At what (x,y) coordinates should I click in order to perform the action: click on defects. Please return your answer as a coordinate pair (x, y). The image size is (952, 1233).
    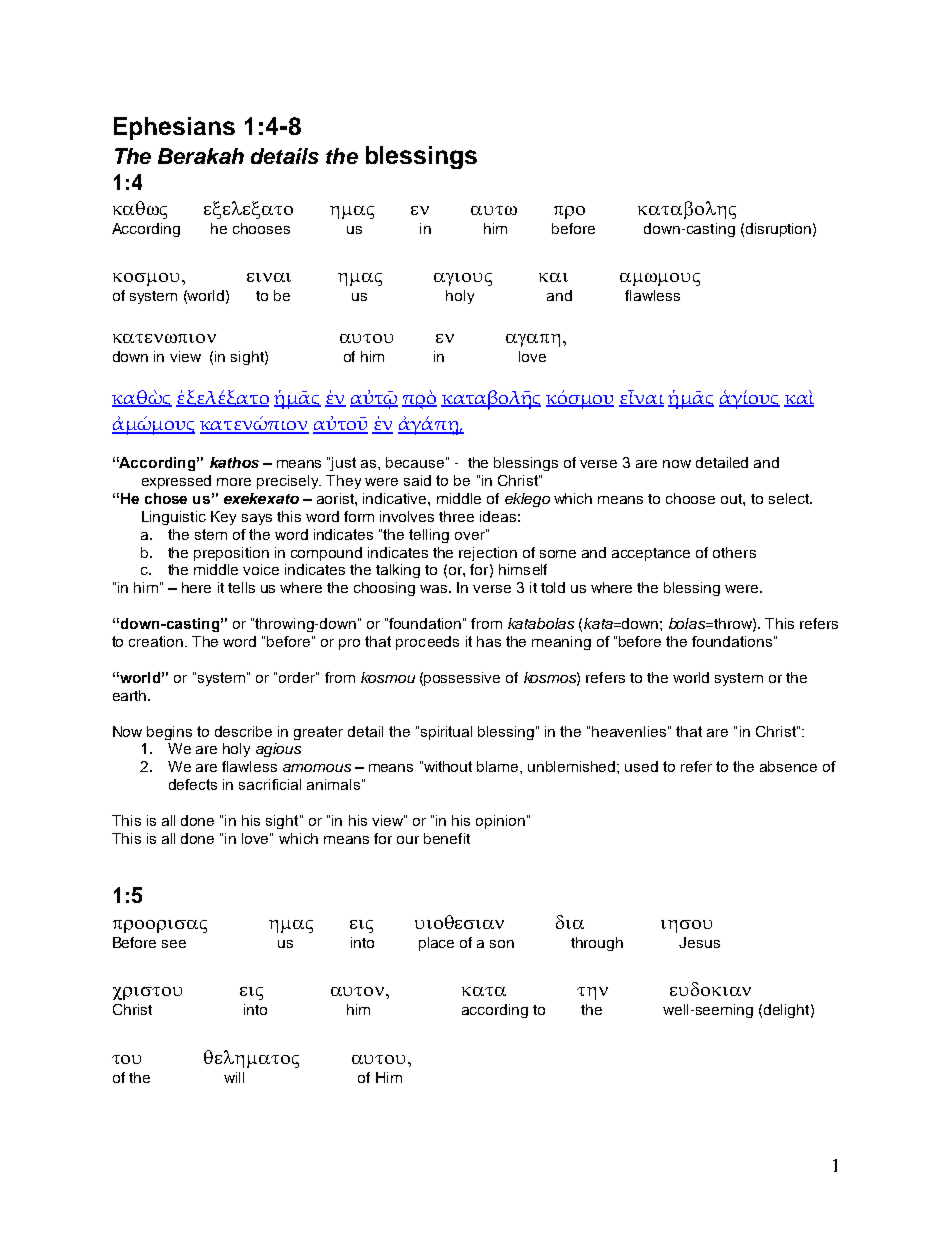
    Looking at the image, I should click on (193, 784).
